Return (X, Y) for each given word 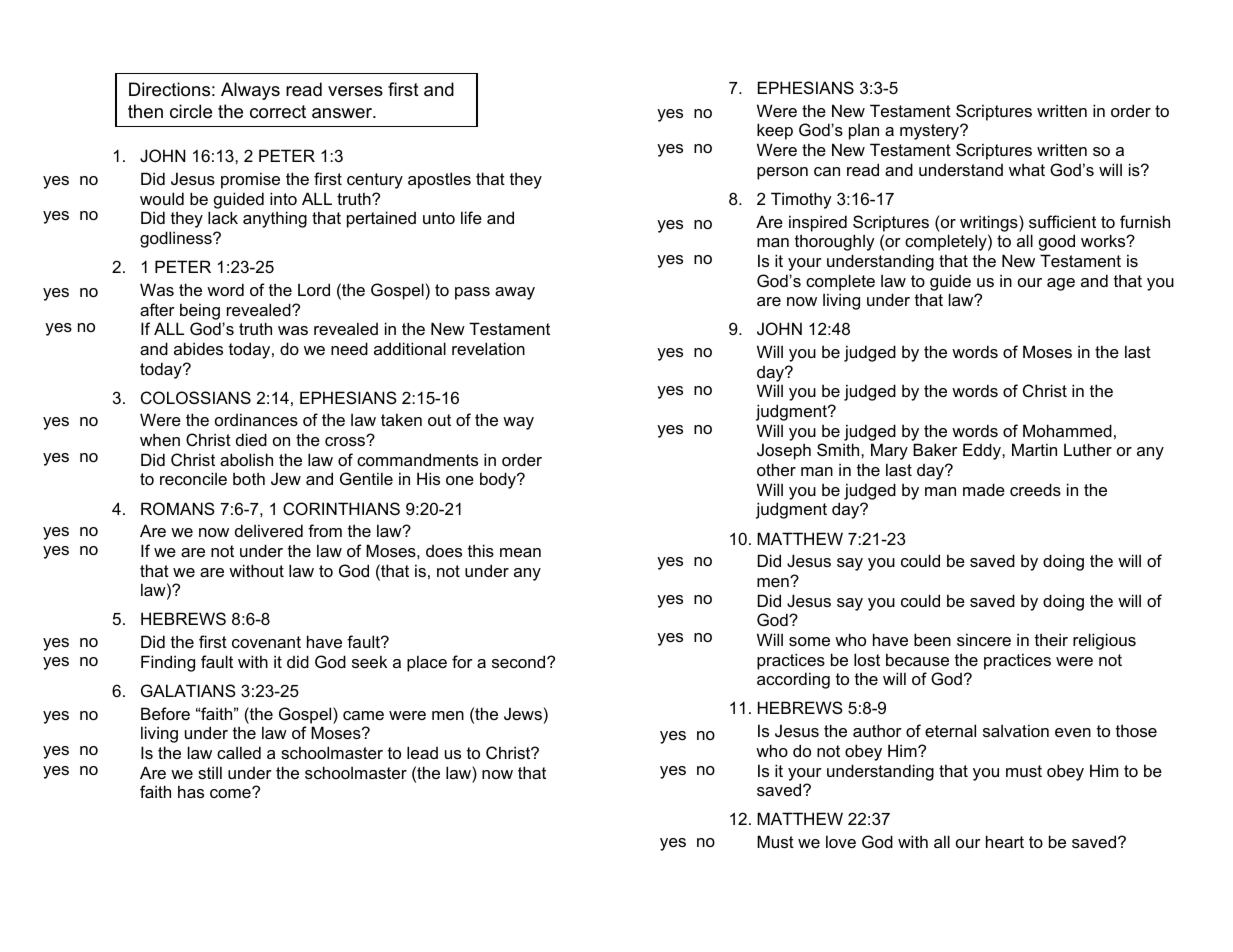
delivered (269, 530)
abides (198, 348)
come (231, 792)
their (1051, 639)
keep (775, 131)
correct (278, 112)
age (1061, 284)
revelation (488, 348)
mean (520, 552)
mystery (931, 132)
